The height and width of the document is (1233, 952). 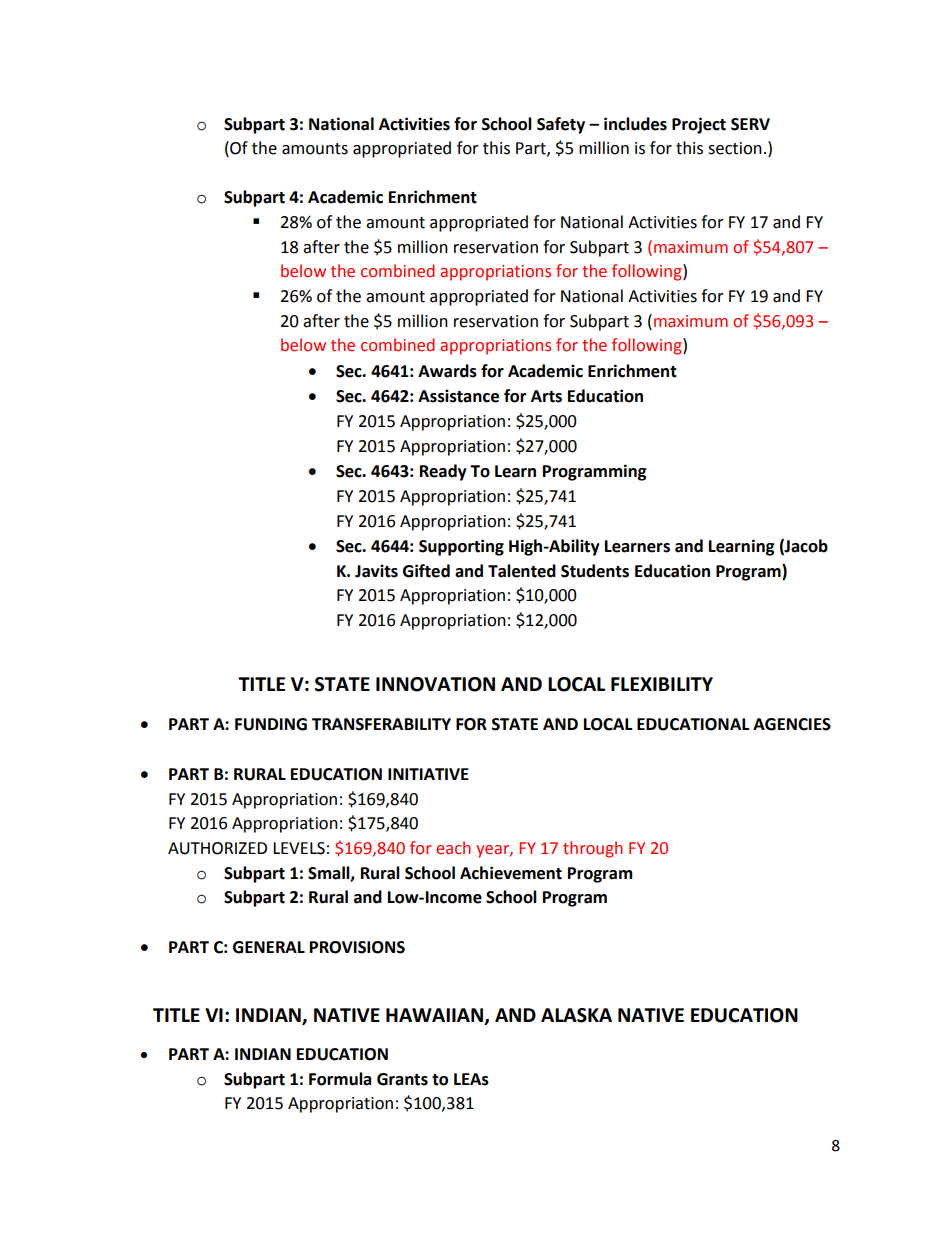 I want to click on section, so click(x=735, y=148).
